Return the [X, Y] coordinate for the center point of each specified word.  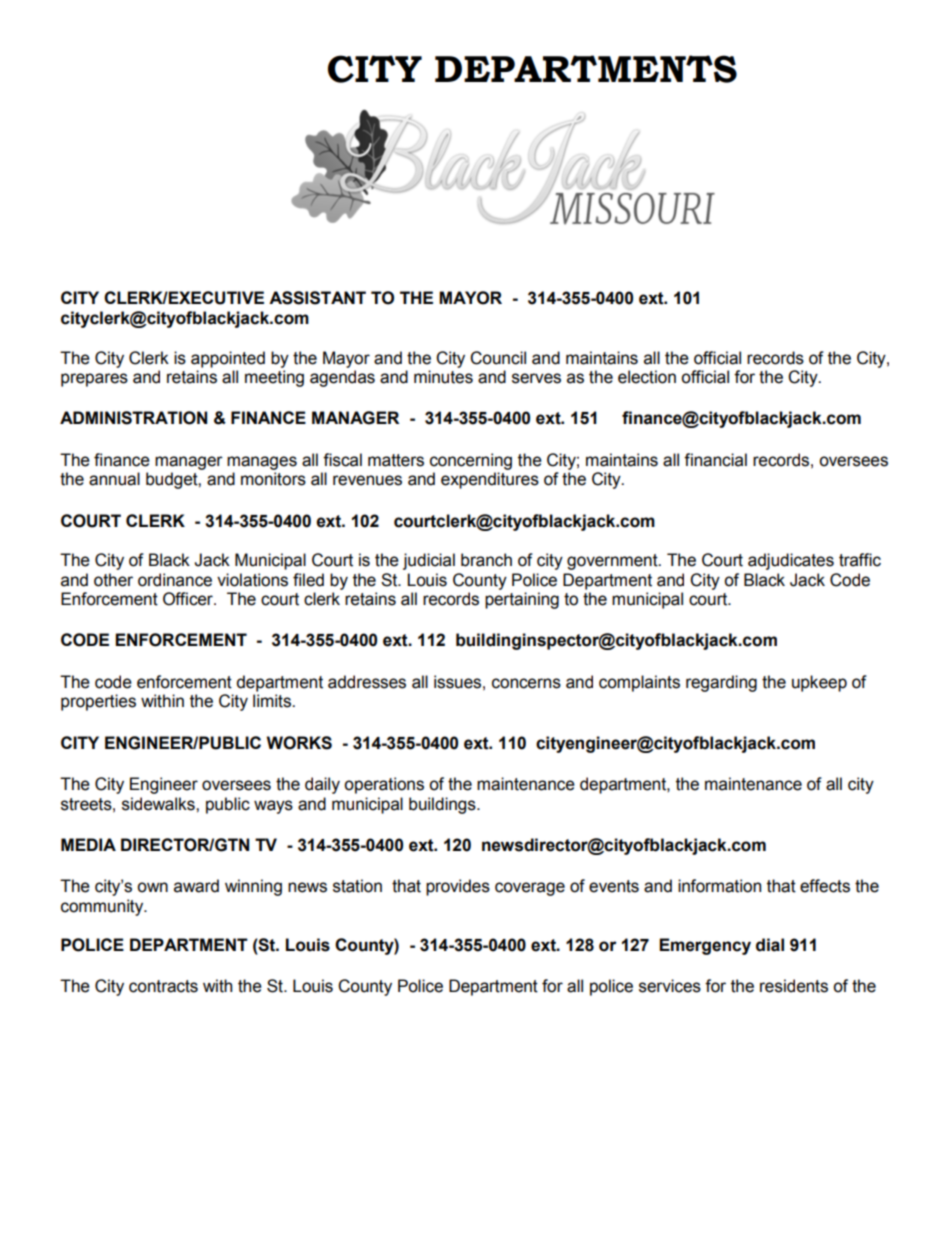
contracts [163, 986]
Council [498, 358]
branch [486, 560]
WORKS [299, 743]
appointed [228, 359]
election [647, 377]
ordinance [175, 580]
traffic [860, 560]
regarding [721, 683]
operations [384, 785]
